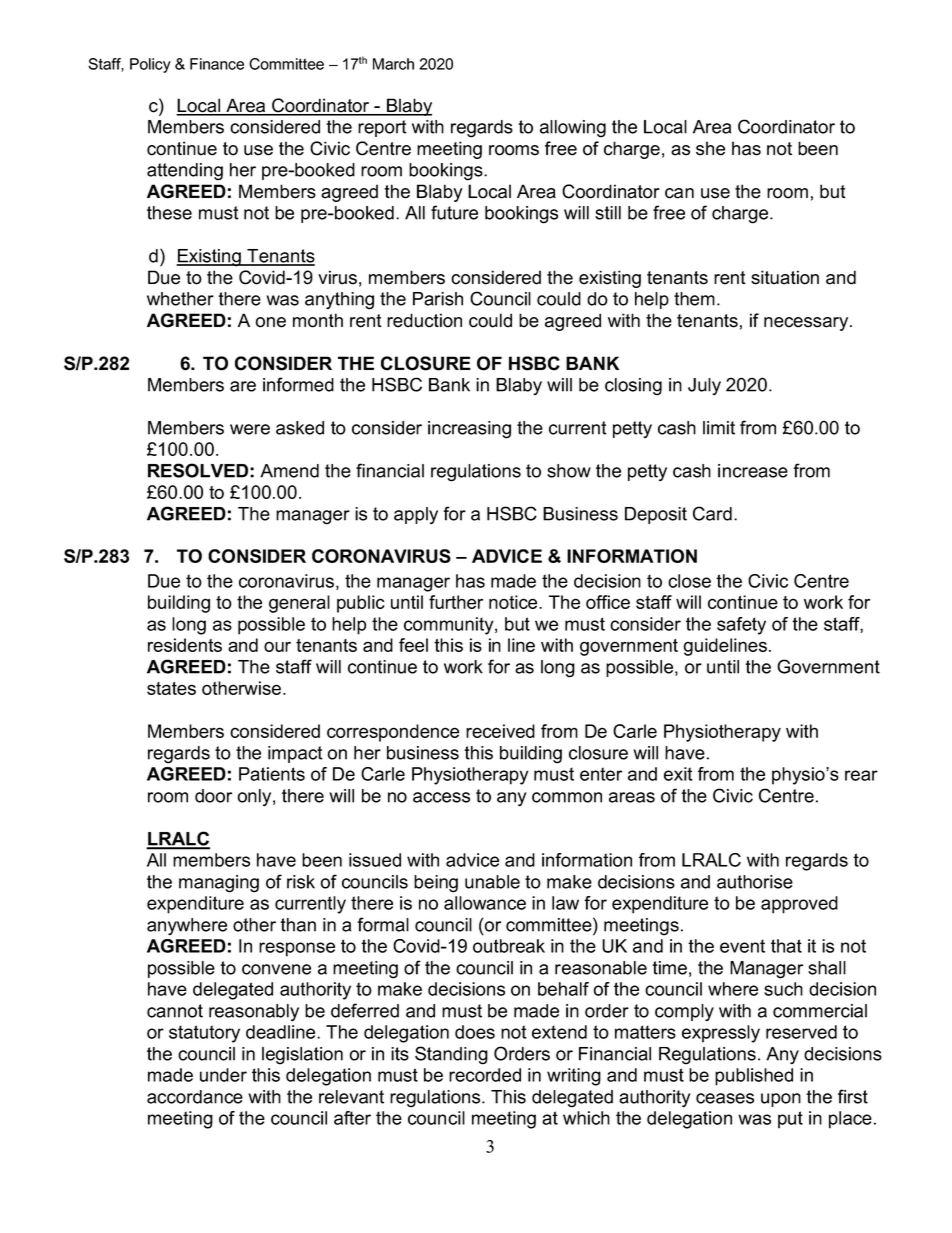 This page has width=952, height=1233. I want to click on under, so click(223, 1075).
